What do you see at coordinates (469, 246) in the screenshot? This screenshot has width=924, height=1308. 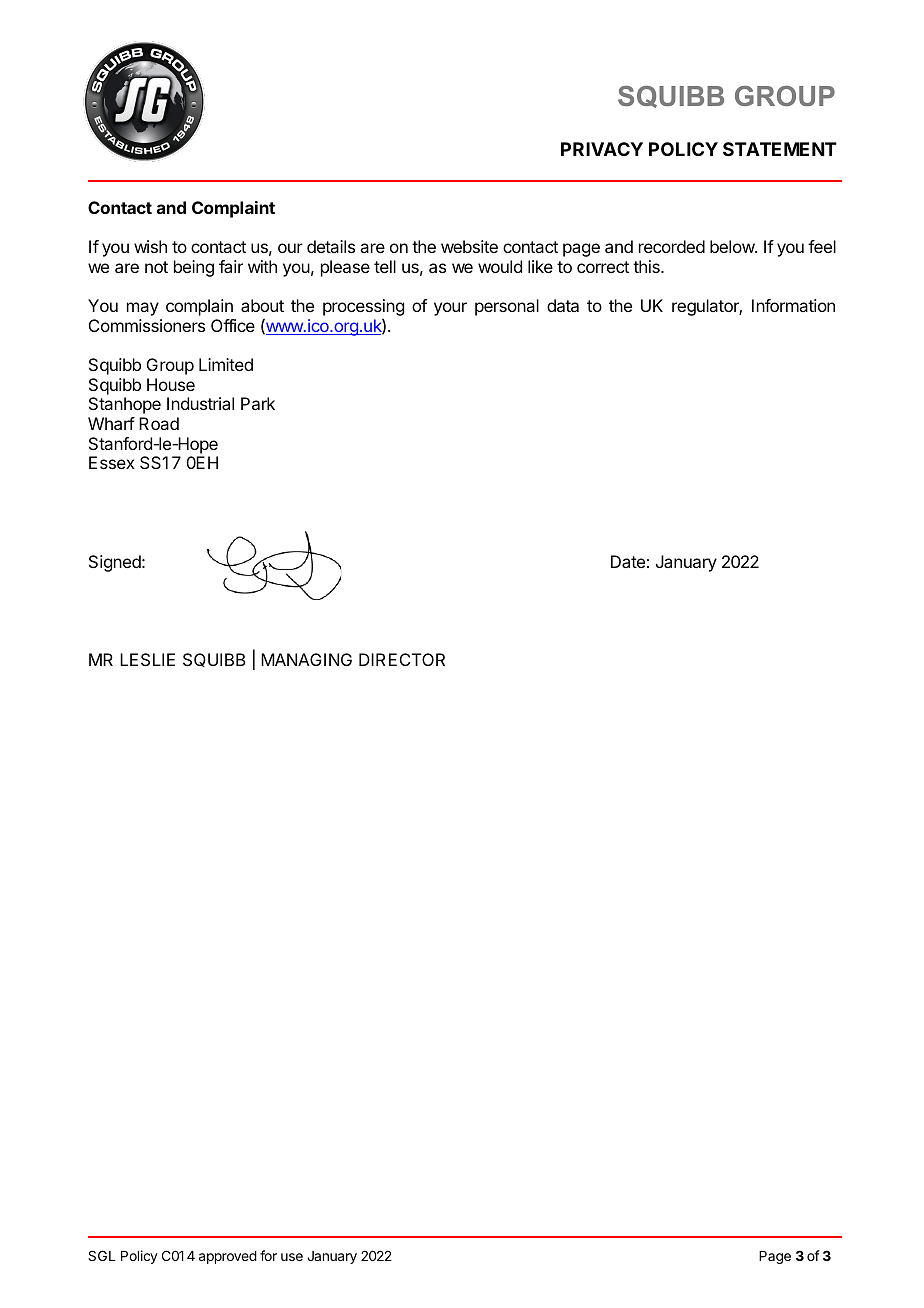 I see `website` at bounding box center [469, 246].
